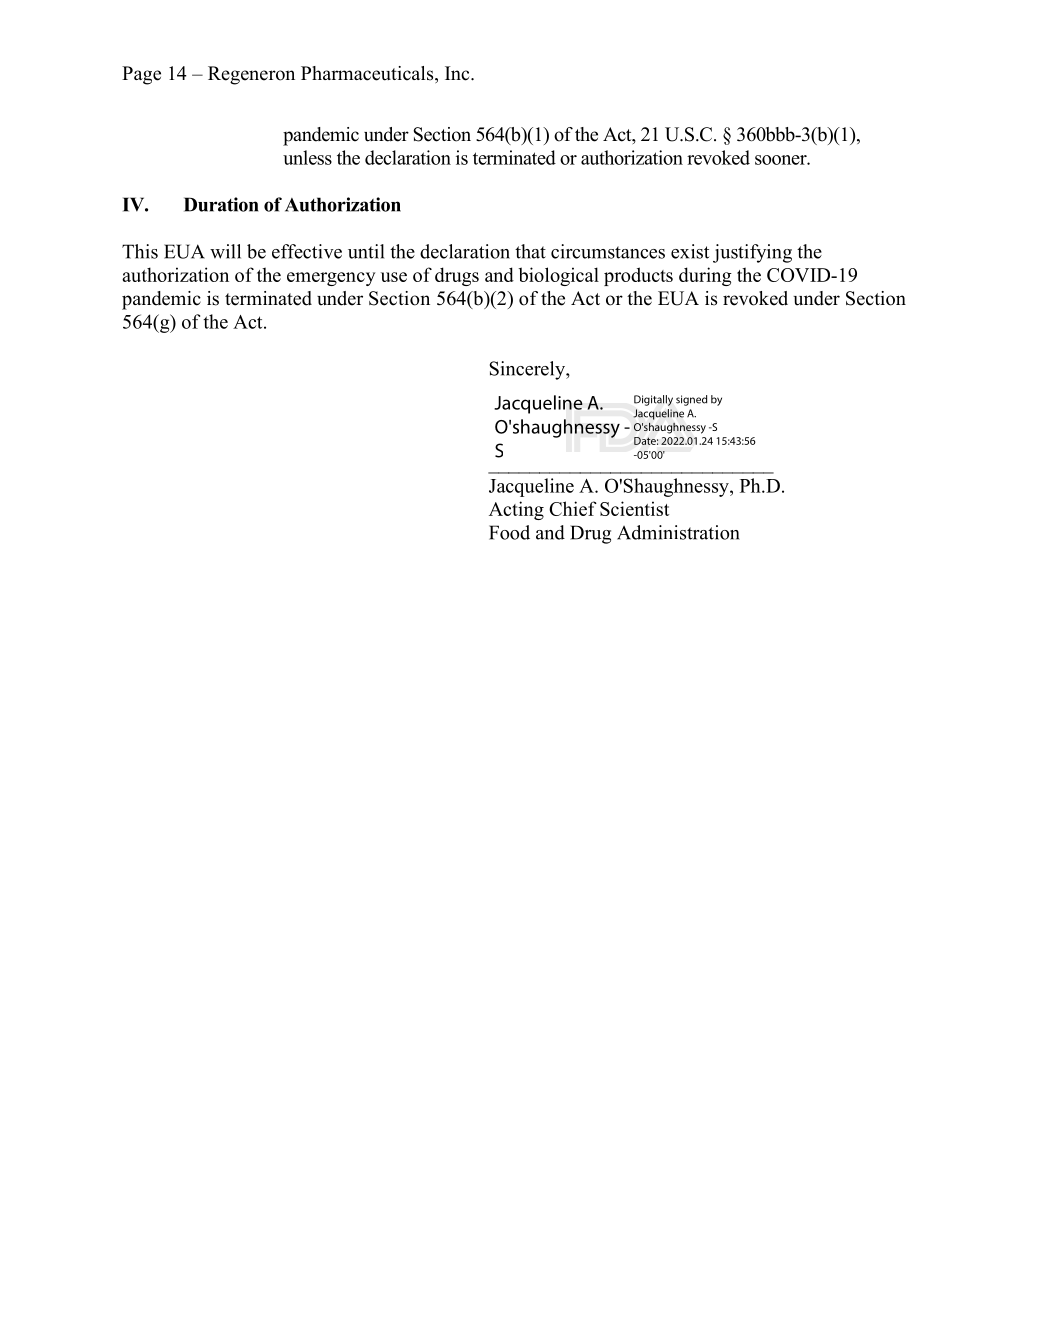  What do you see at coordinates (141, 75) in the page?
I see `Page` at bounding box center [141, 75].
